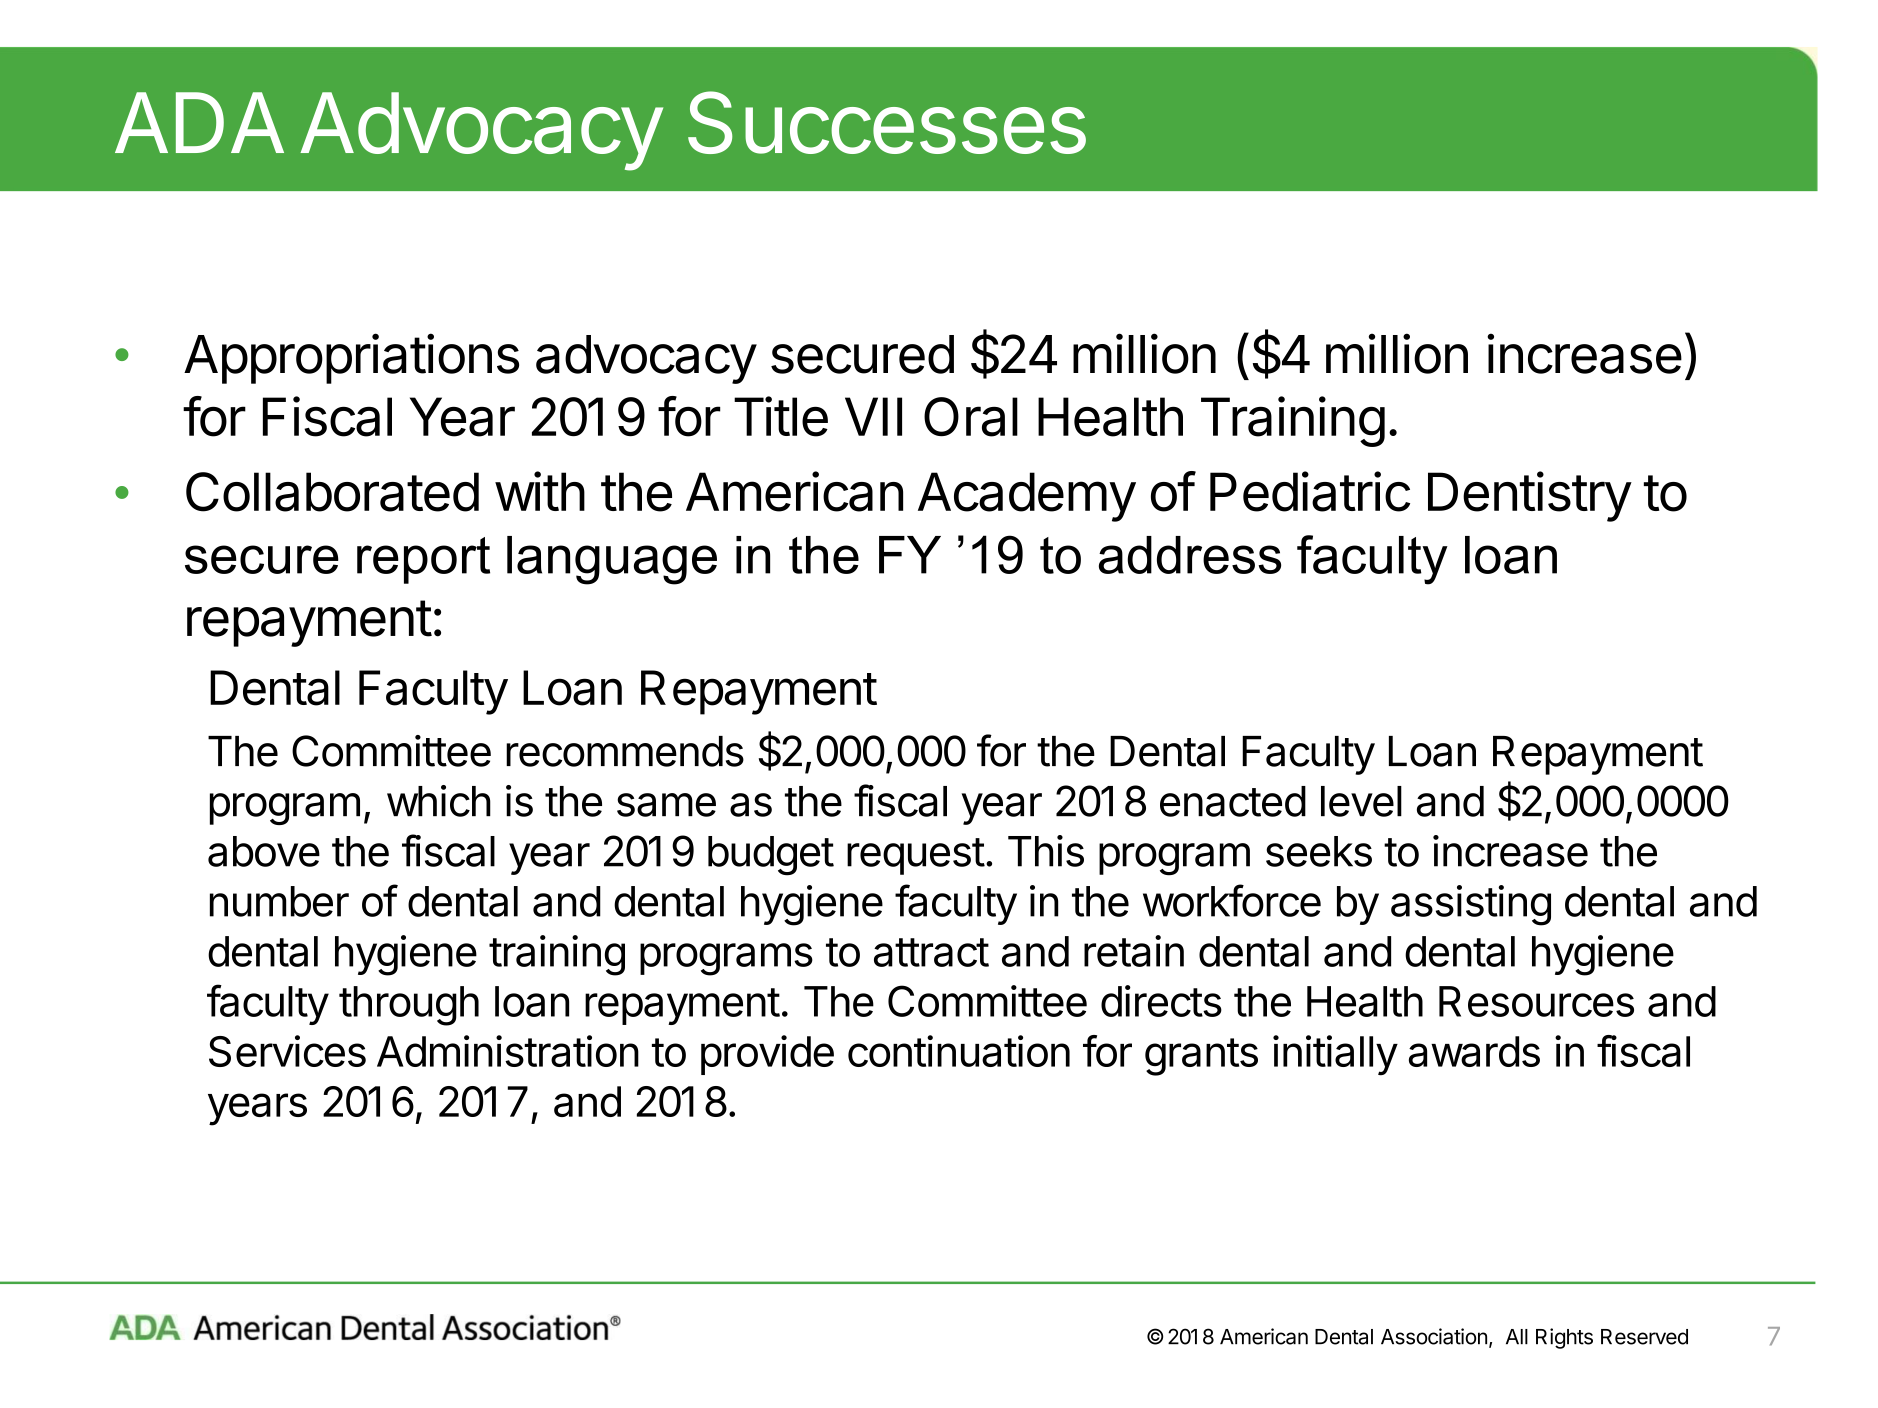 Image resolution: width=1878 pixels, height=1408 pixels. Describe the element at coordinates (439, 801) in the image. I see `which` at that location.
